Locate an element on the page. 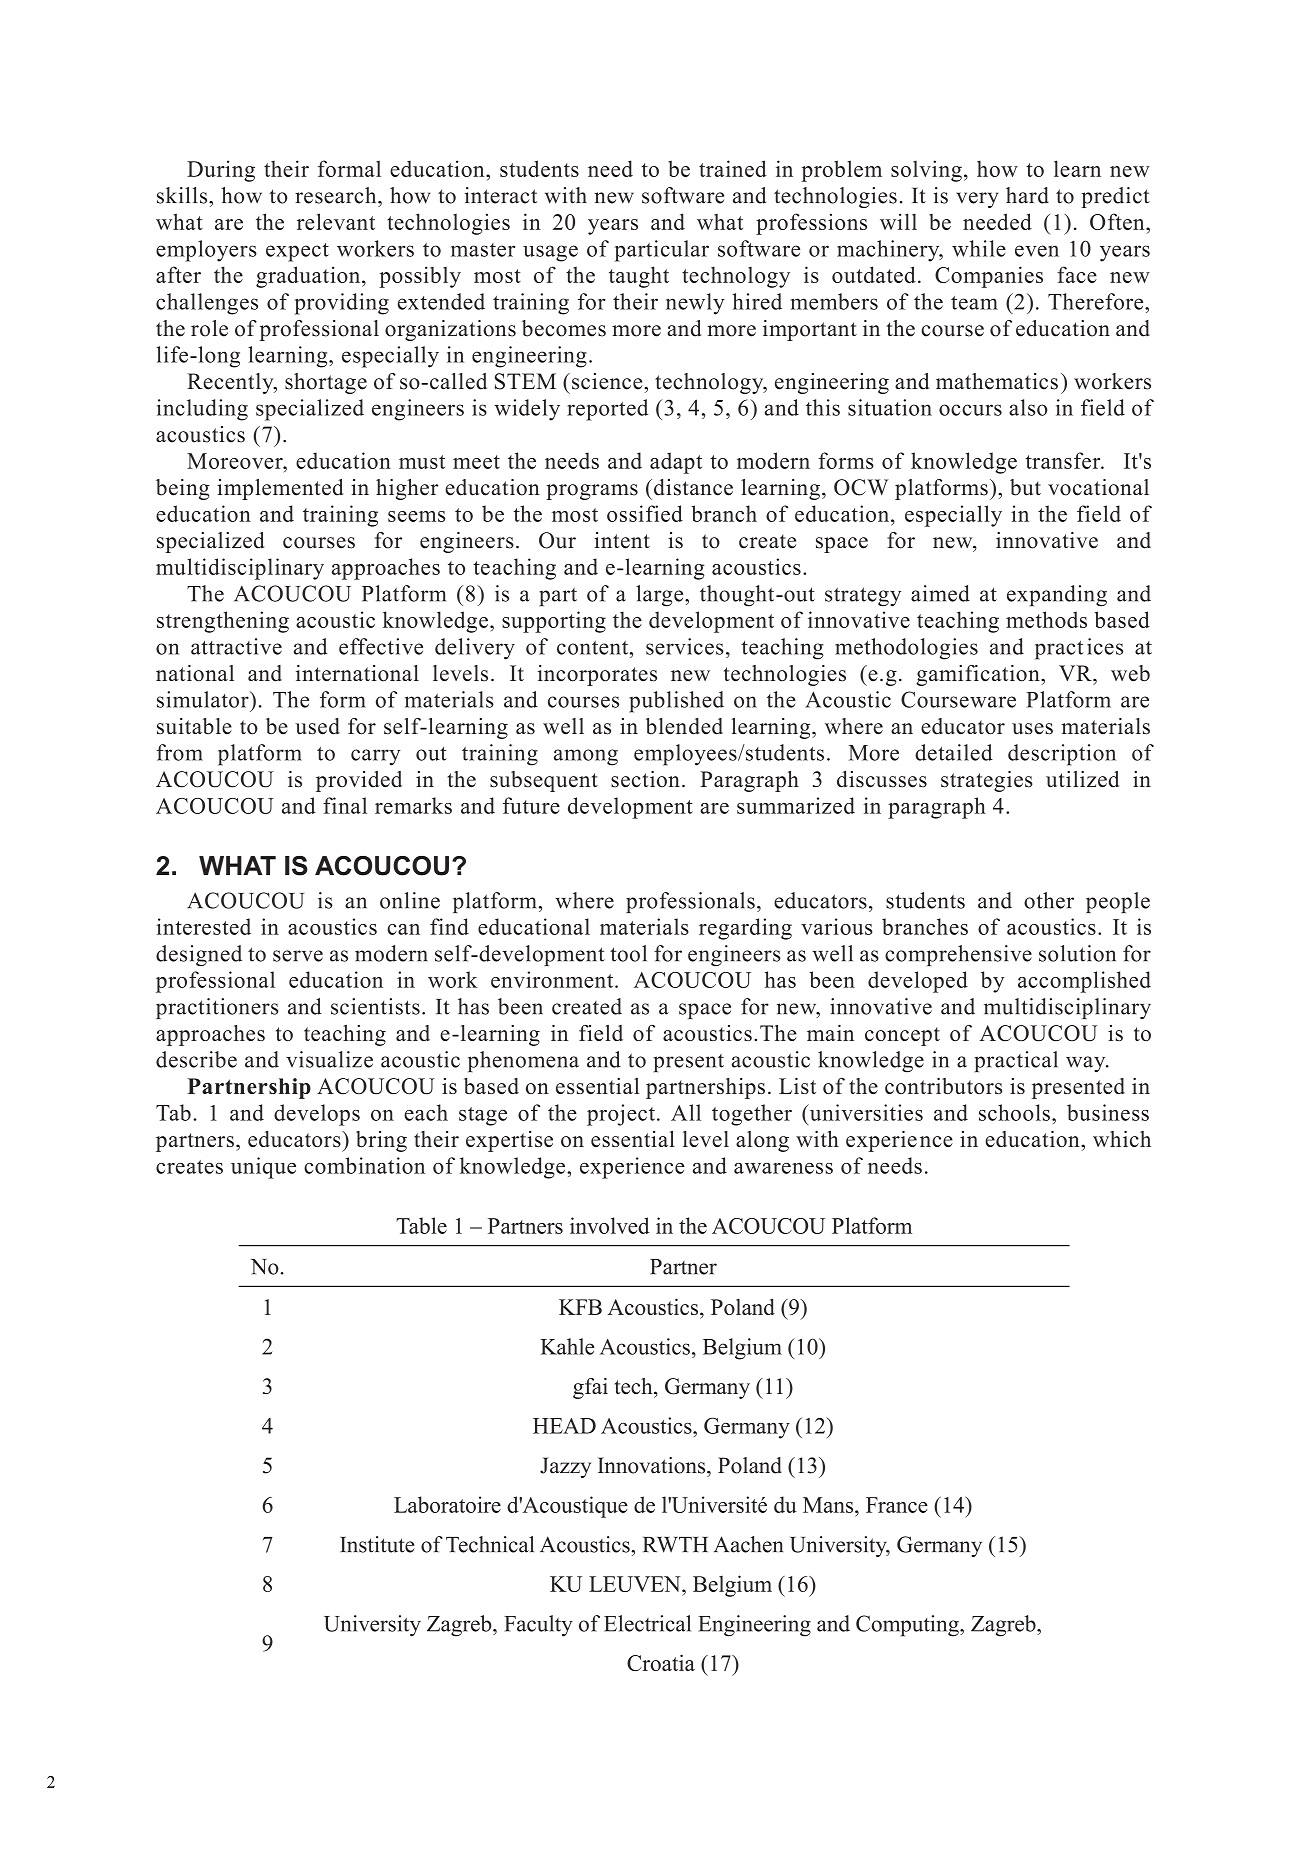  gamification is located at coordinates (979, 675).
